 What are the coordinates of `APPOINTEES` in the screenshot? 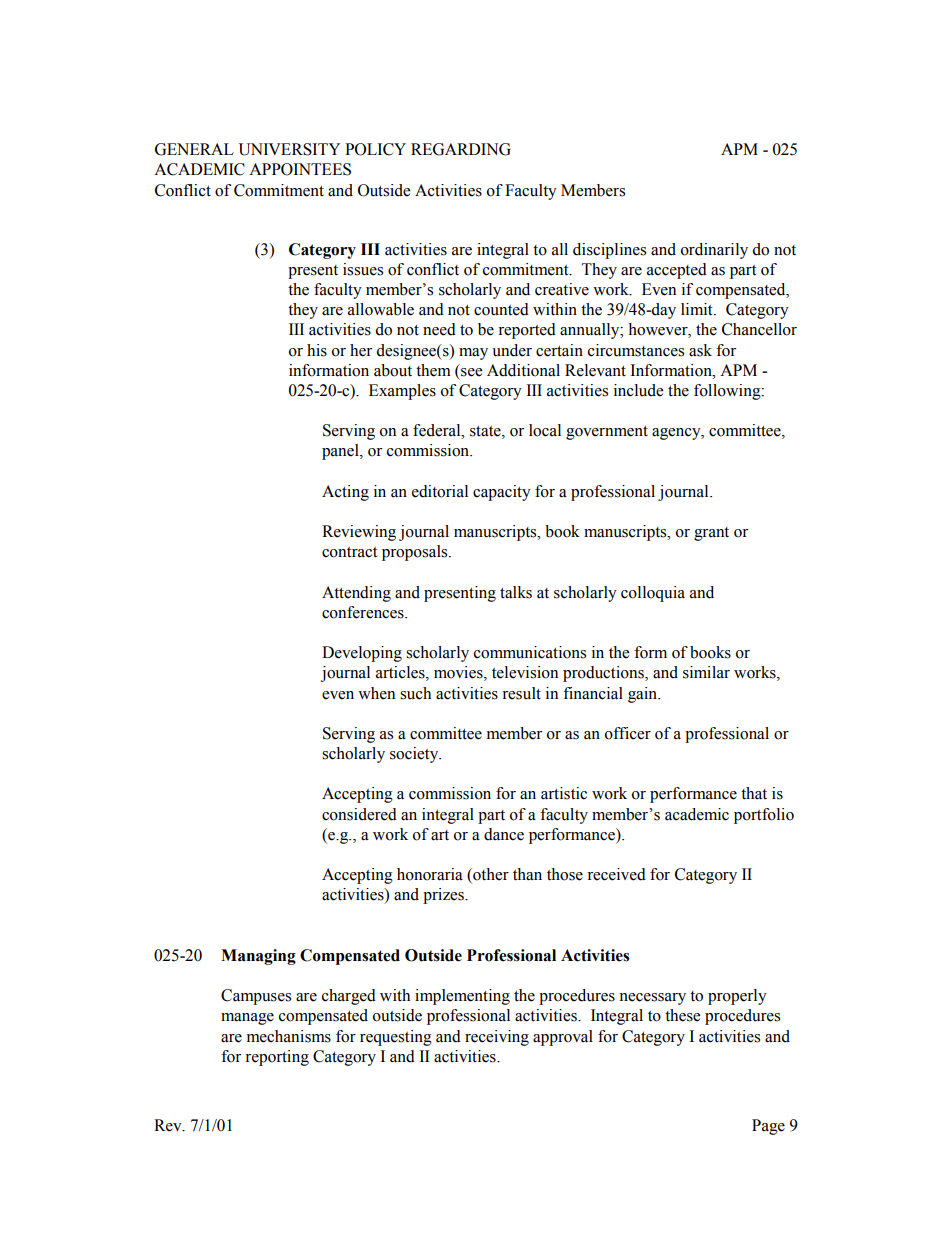 It's located at (300, 169).
